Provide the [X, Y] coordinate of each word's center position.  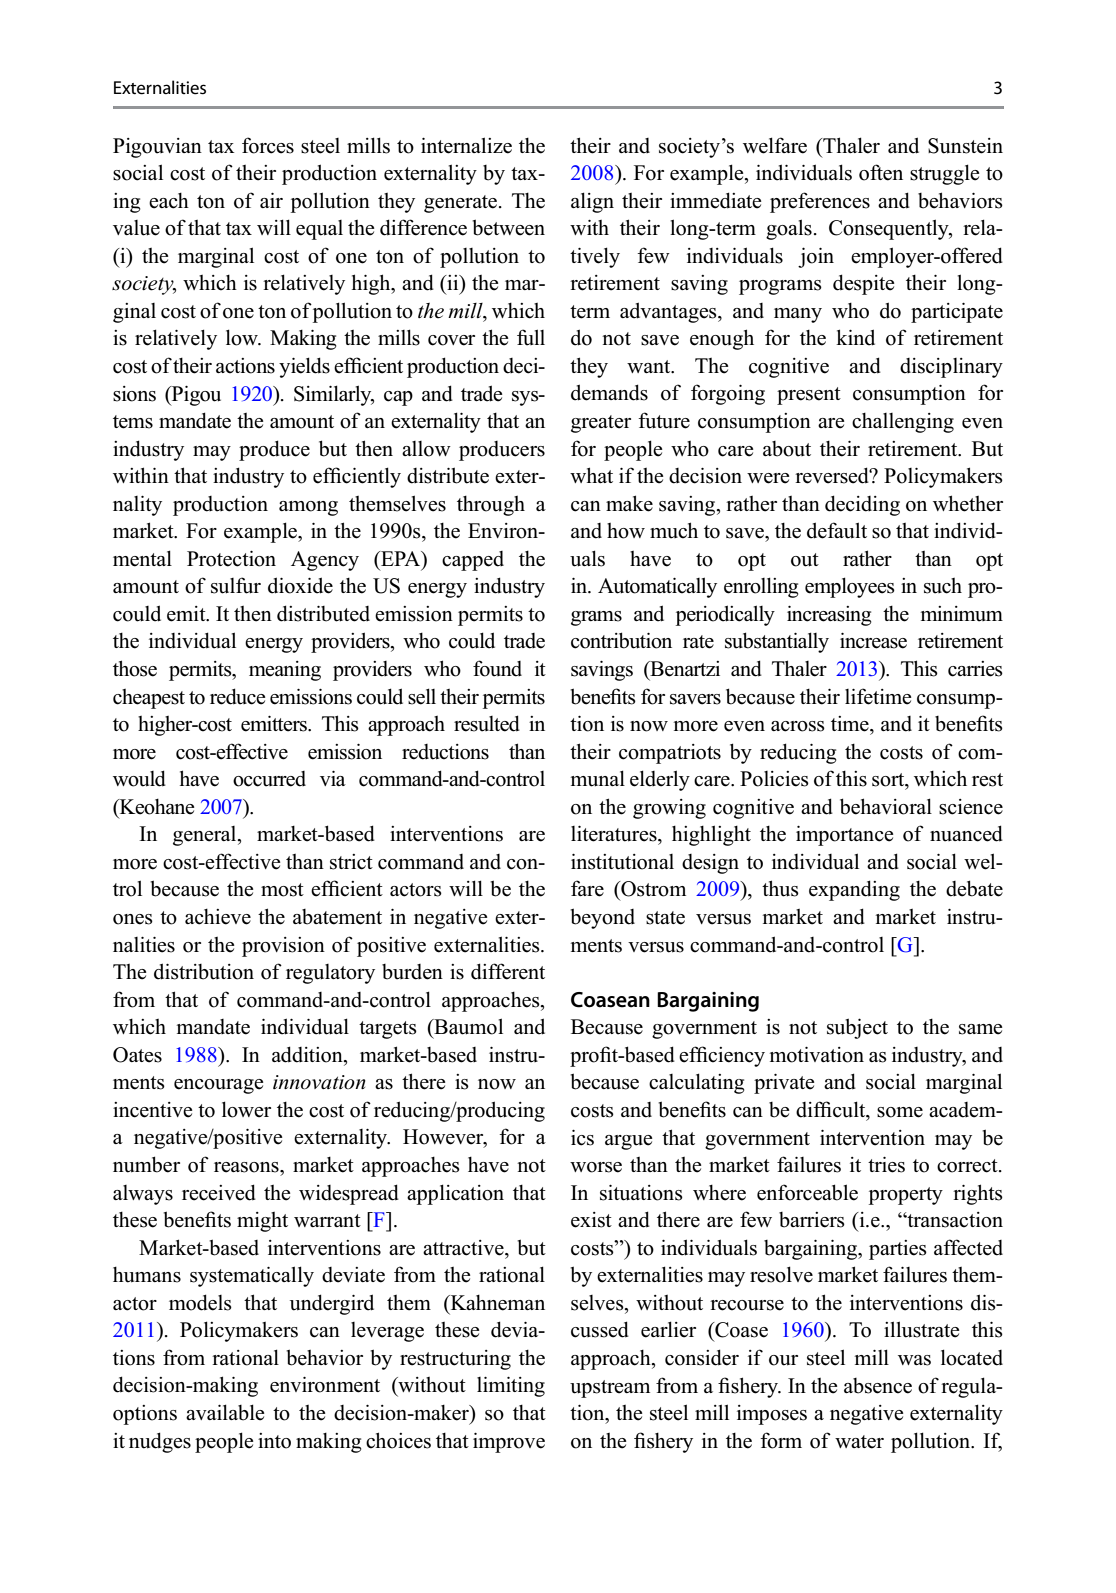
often [881, 172]
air [271, 200]
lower [246, 1109]
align [592, 202]
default [837, 530]
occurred [269, 779]
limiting [511, 1387]
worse [596, 1167]
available [225, 1412]
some [900, 1112]
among [308, 508]
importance [845, 836]
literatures [615, 834]
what [591, 475]
